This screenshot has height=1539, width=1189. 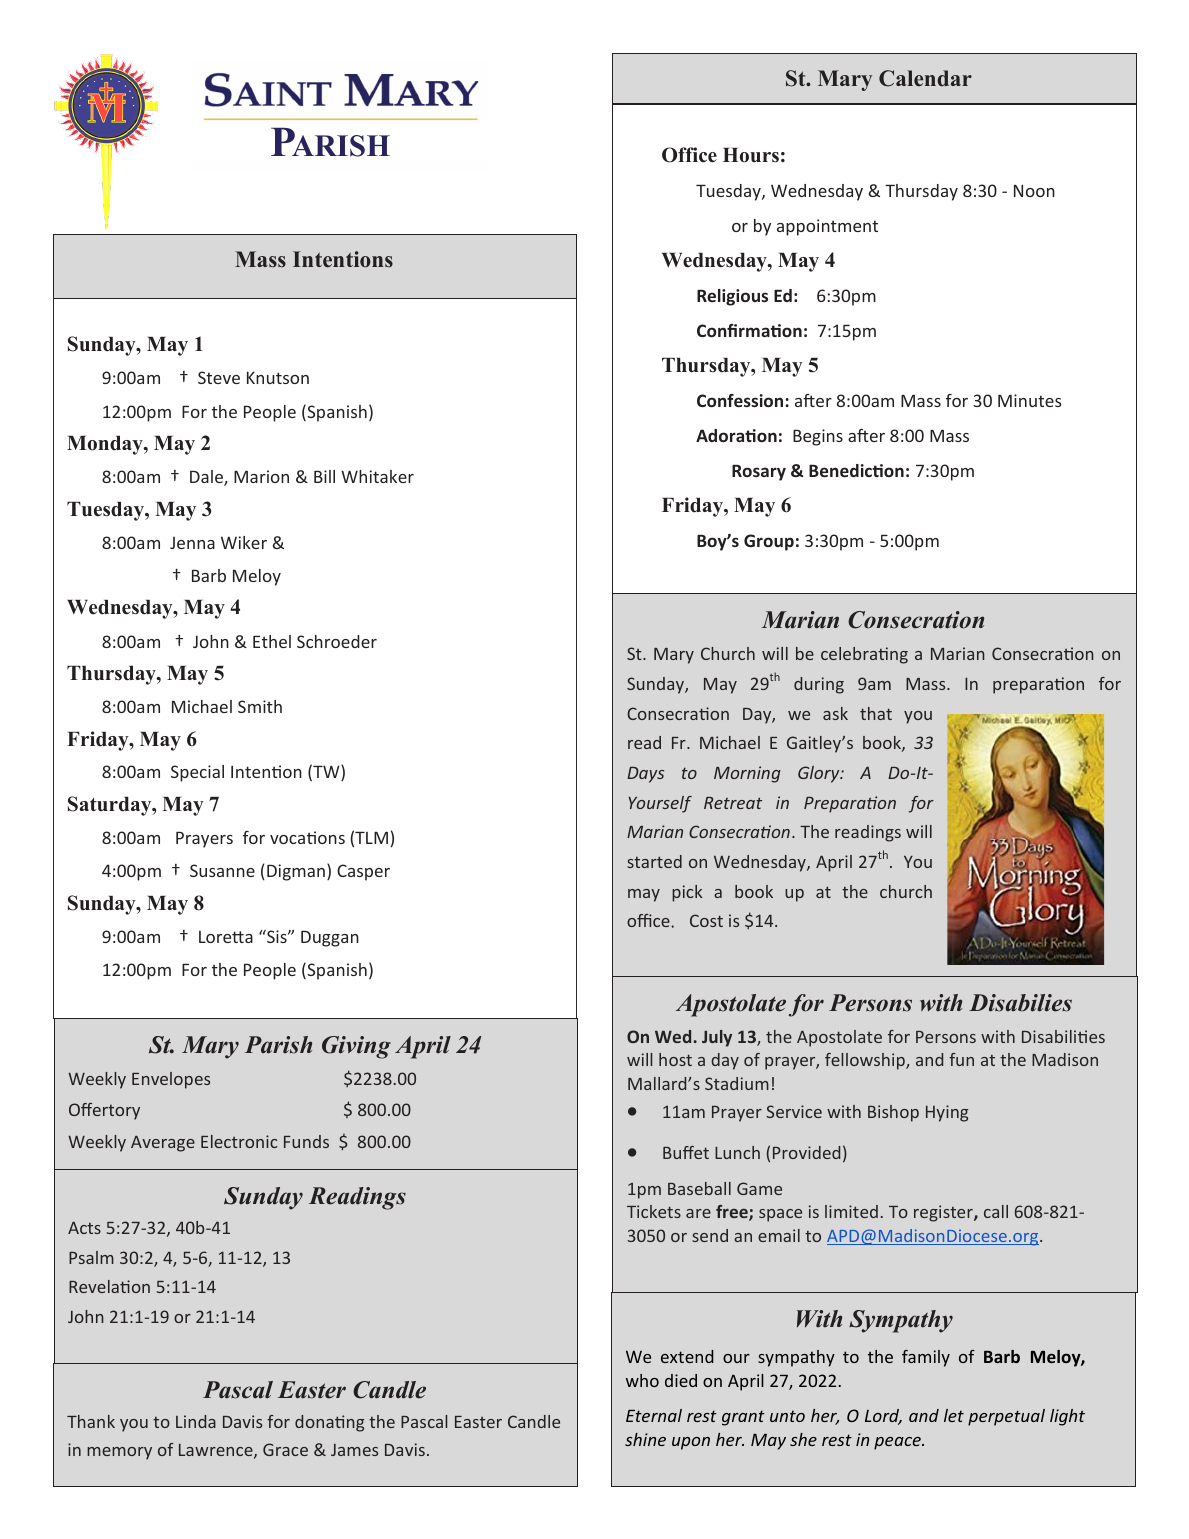 What do you see at coordinates (197, 773) in the screenshot?
I see `Special` at bounding box center [197, 773].
